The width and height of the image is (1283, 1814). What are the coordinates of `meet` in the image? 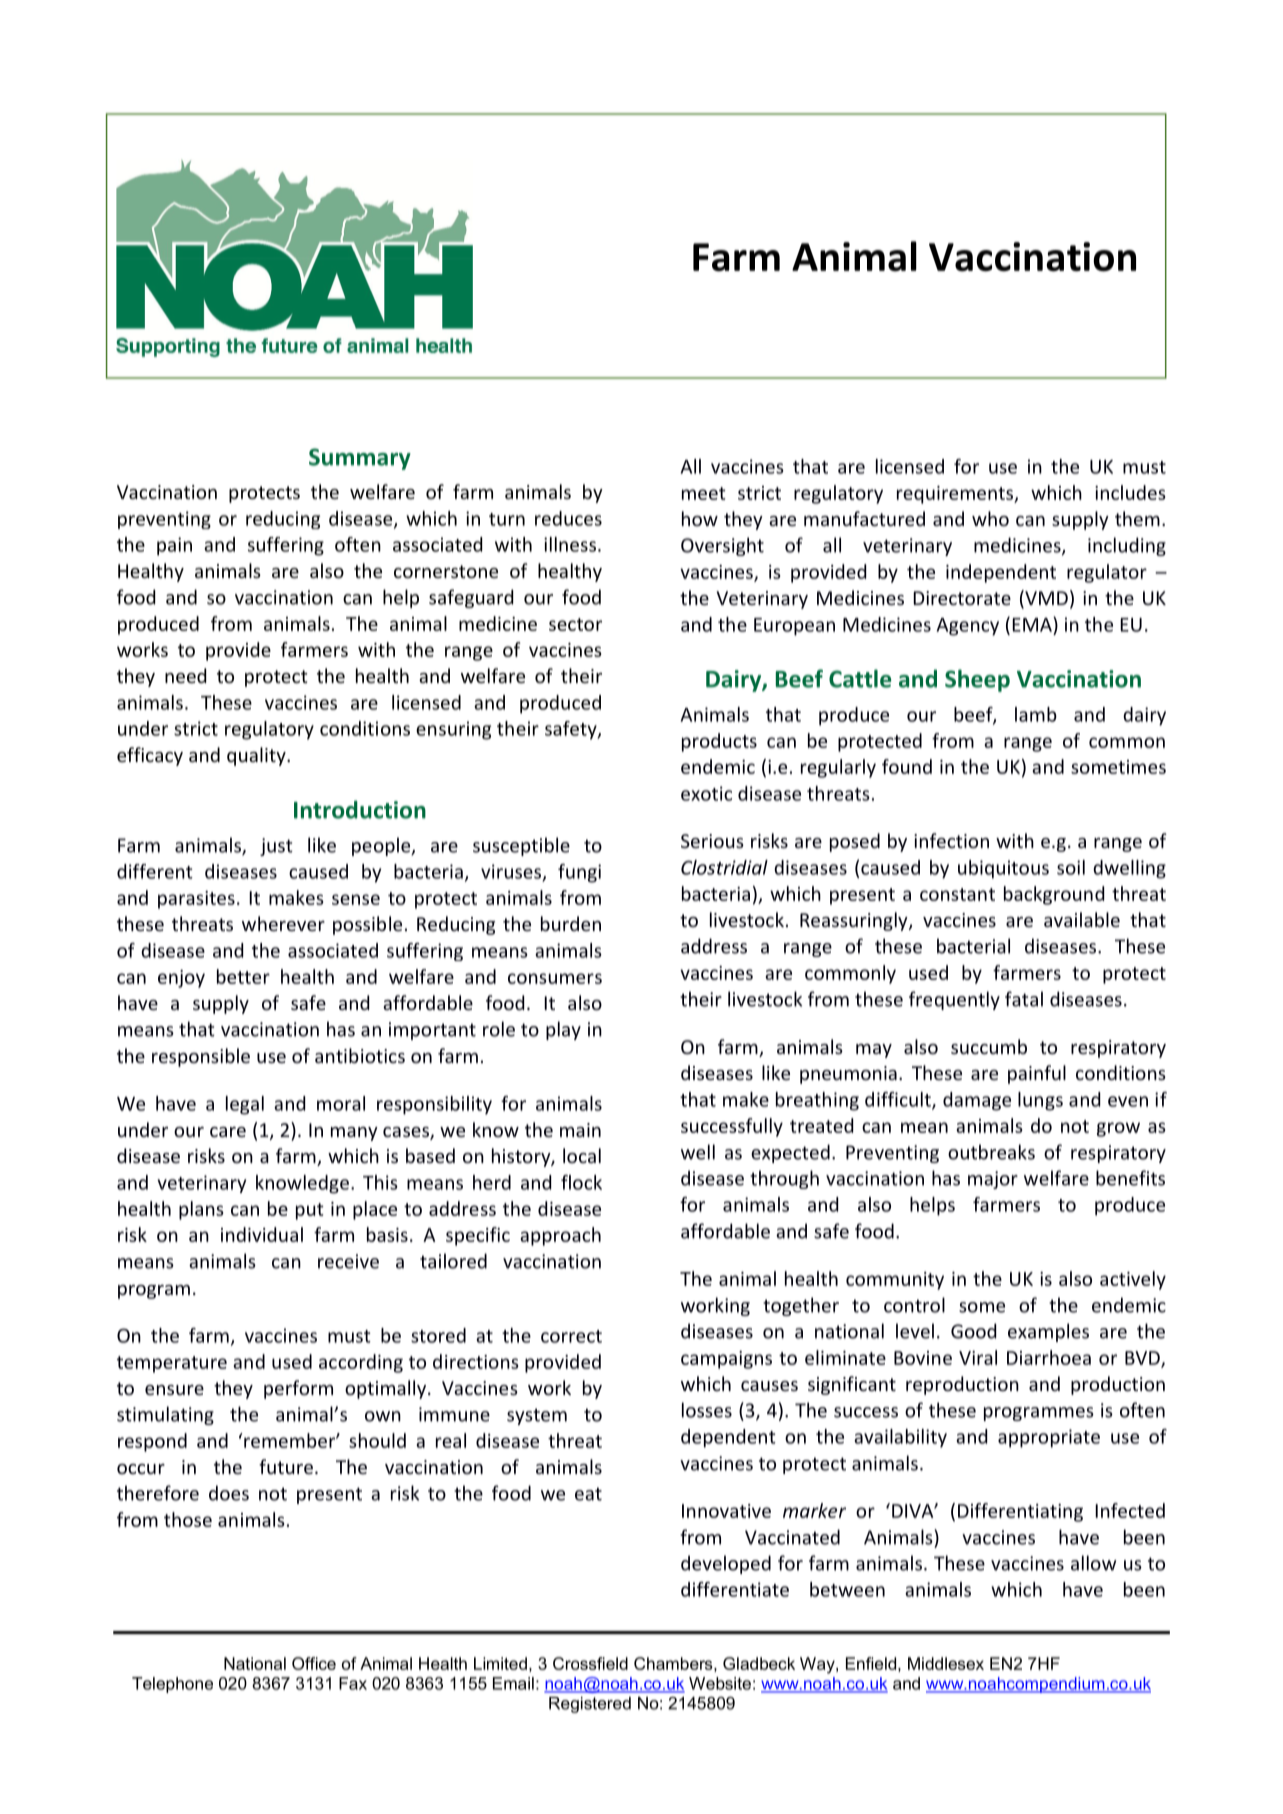 It's located at (704, 493).
